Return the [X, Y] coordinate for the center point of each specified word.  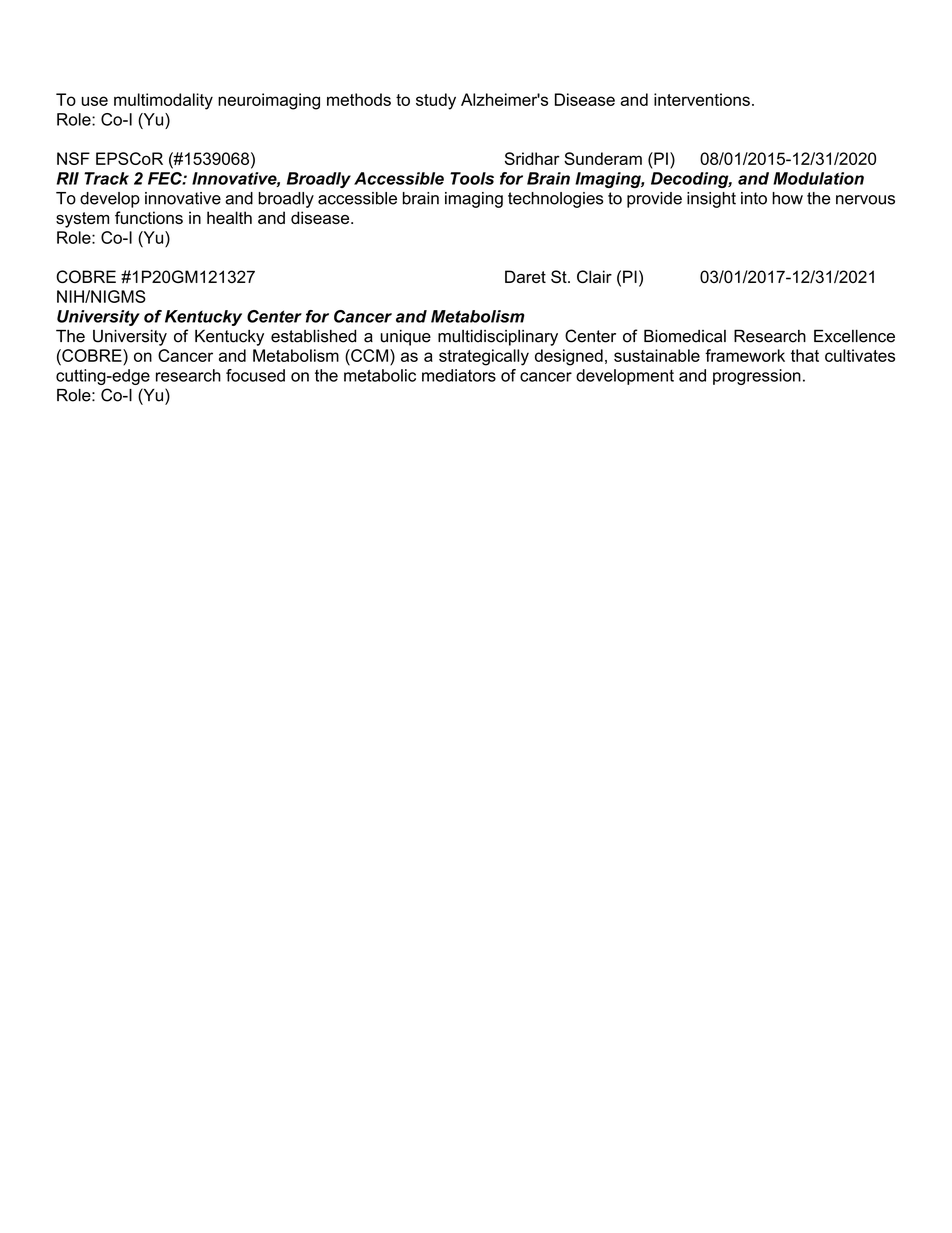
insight [711, 200]
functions [149, 217]
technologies [556, 200]
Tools [472, 178]
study [436, 101]
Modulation [818, 178]
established [313, 336]
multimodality [163, 101]
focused [255, 375]
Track [106, 178]
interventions [702, 99]
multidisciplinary [498, 337]
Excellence [854, 336]
